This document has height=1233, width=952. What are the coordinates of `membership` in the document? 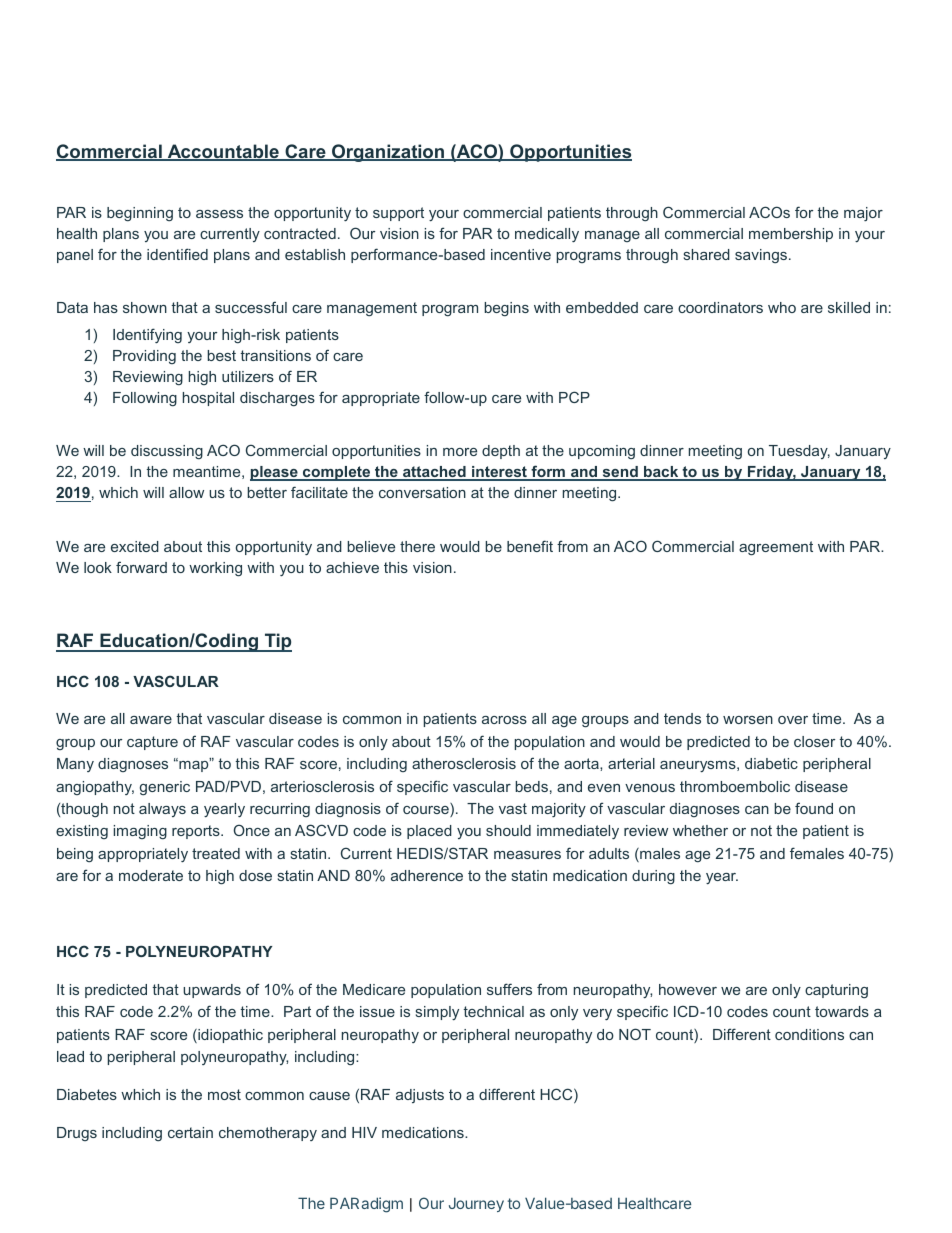 It's located at (791, 235).
